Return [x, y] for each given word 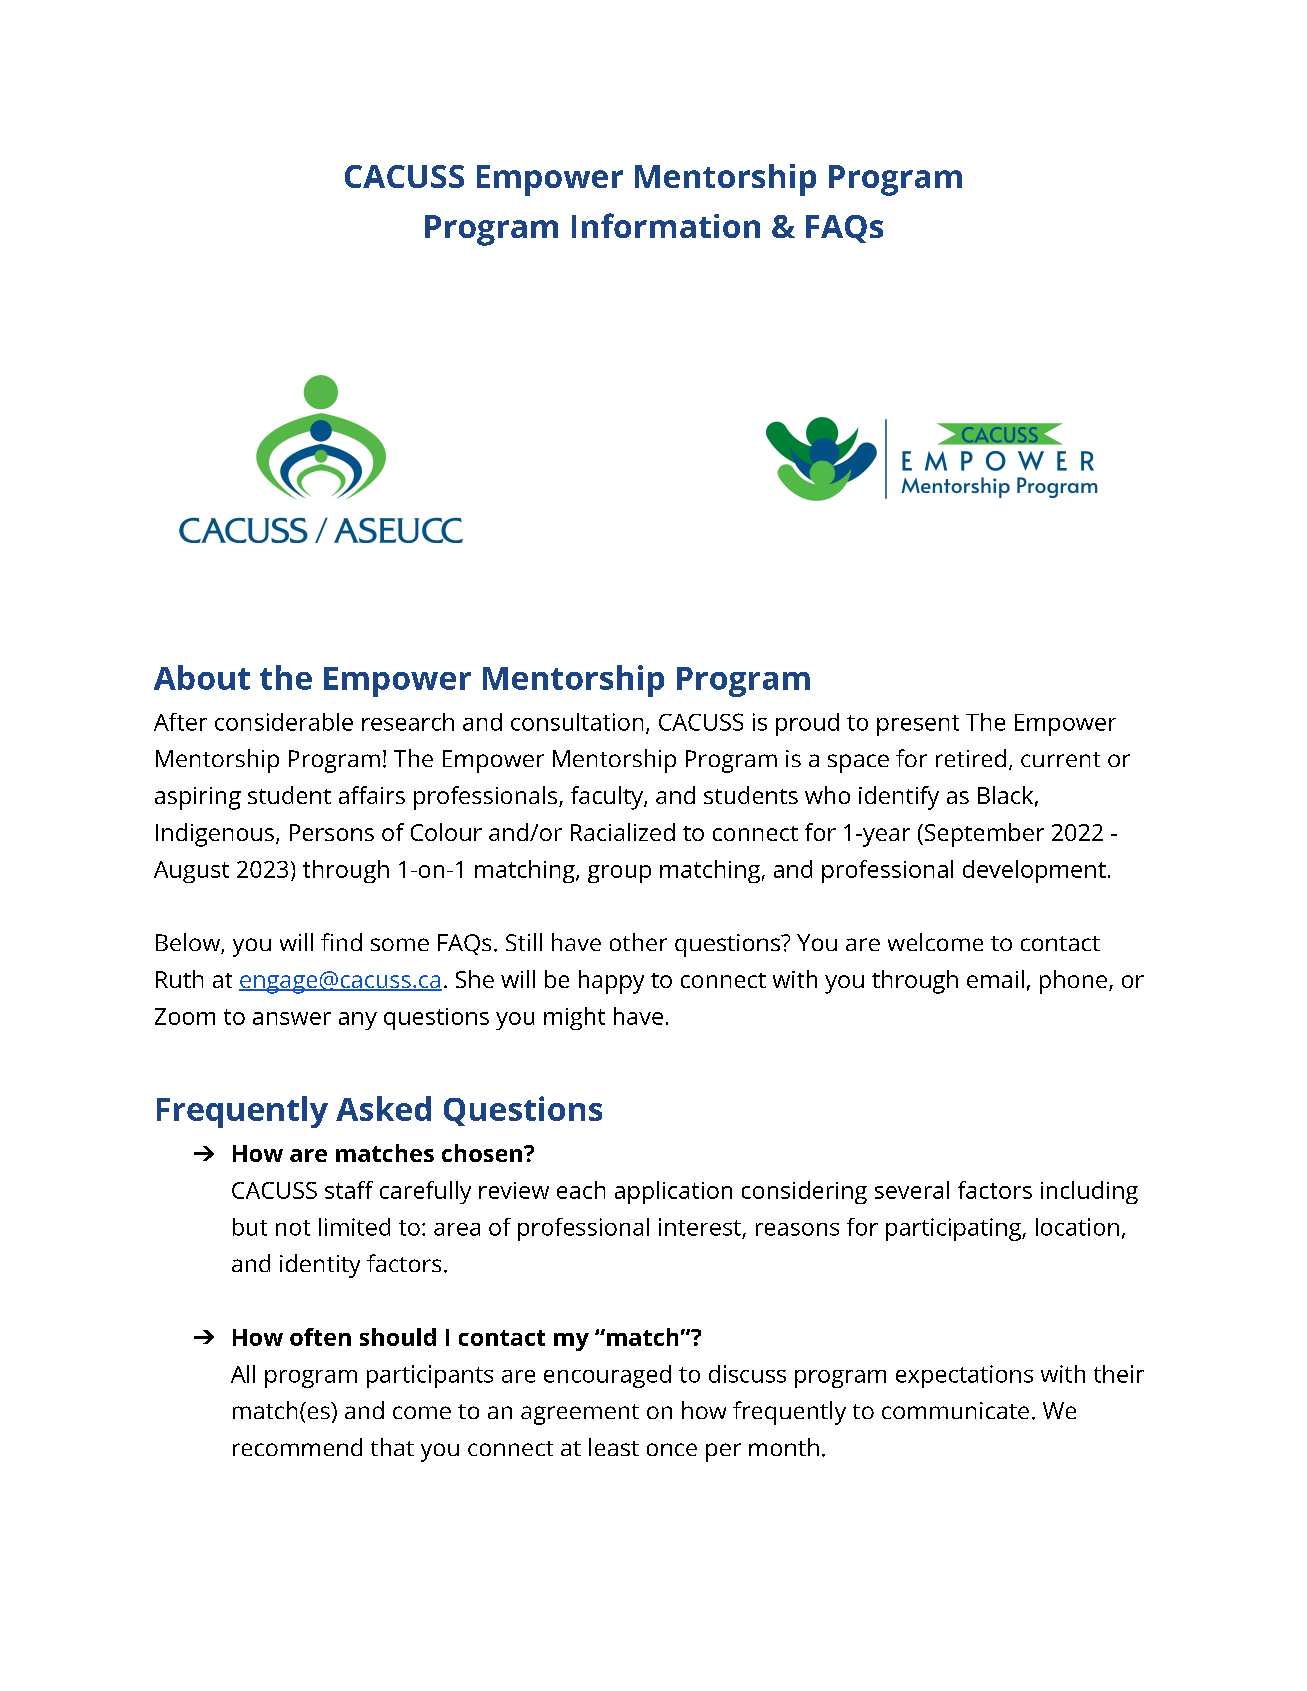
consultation [577, 722]
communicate [955, 1410]
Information [666, 225]
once [672, 1449]
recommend [297, 1447]
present [918, 725]
